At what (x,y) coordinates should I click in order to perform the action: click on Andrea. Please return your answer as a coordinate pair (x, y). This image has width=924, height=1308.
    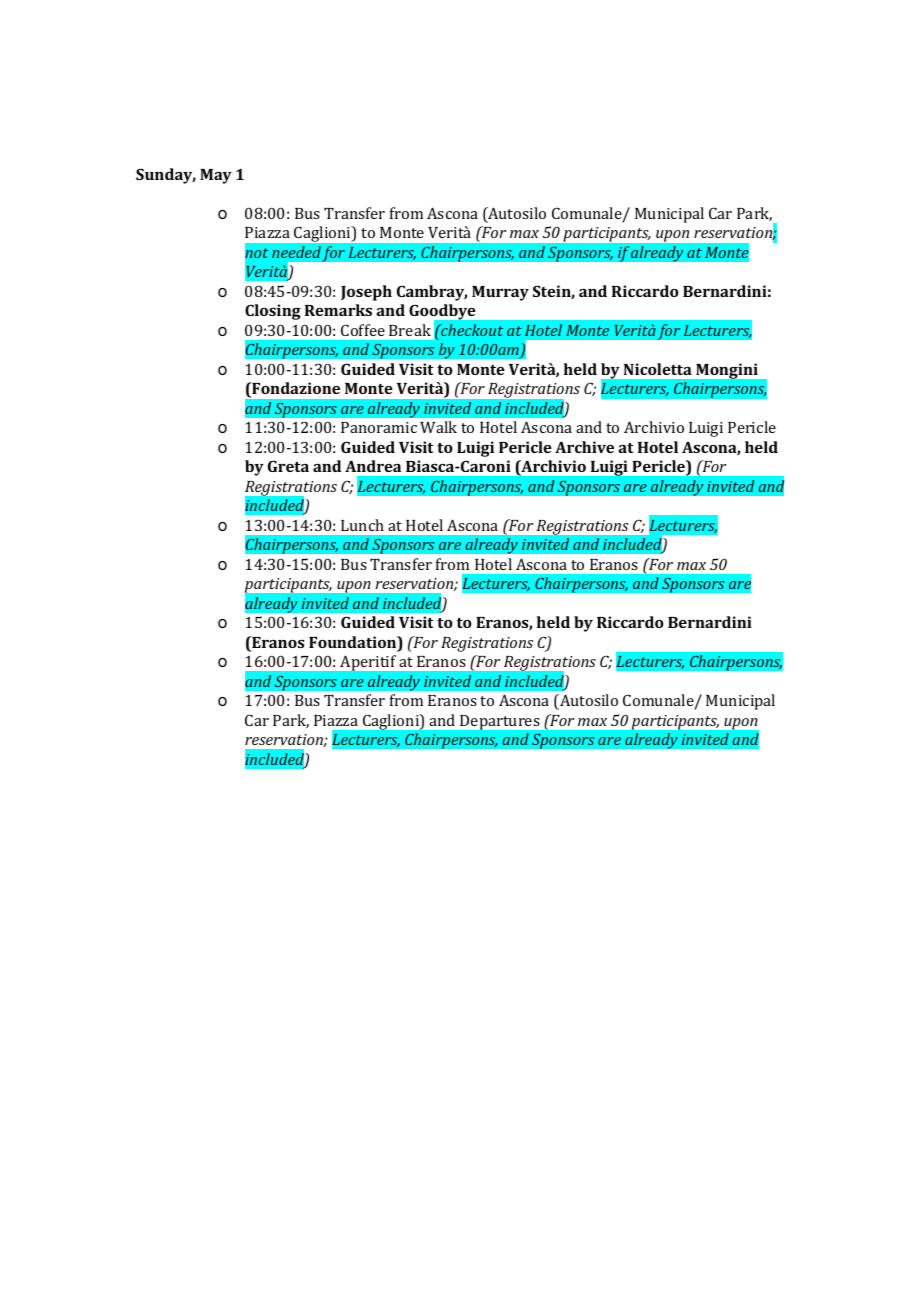
    Looking at the image, I should click on (373, 466).
